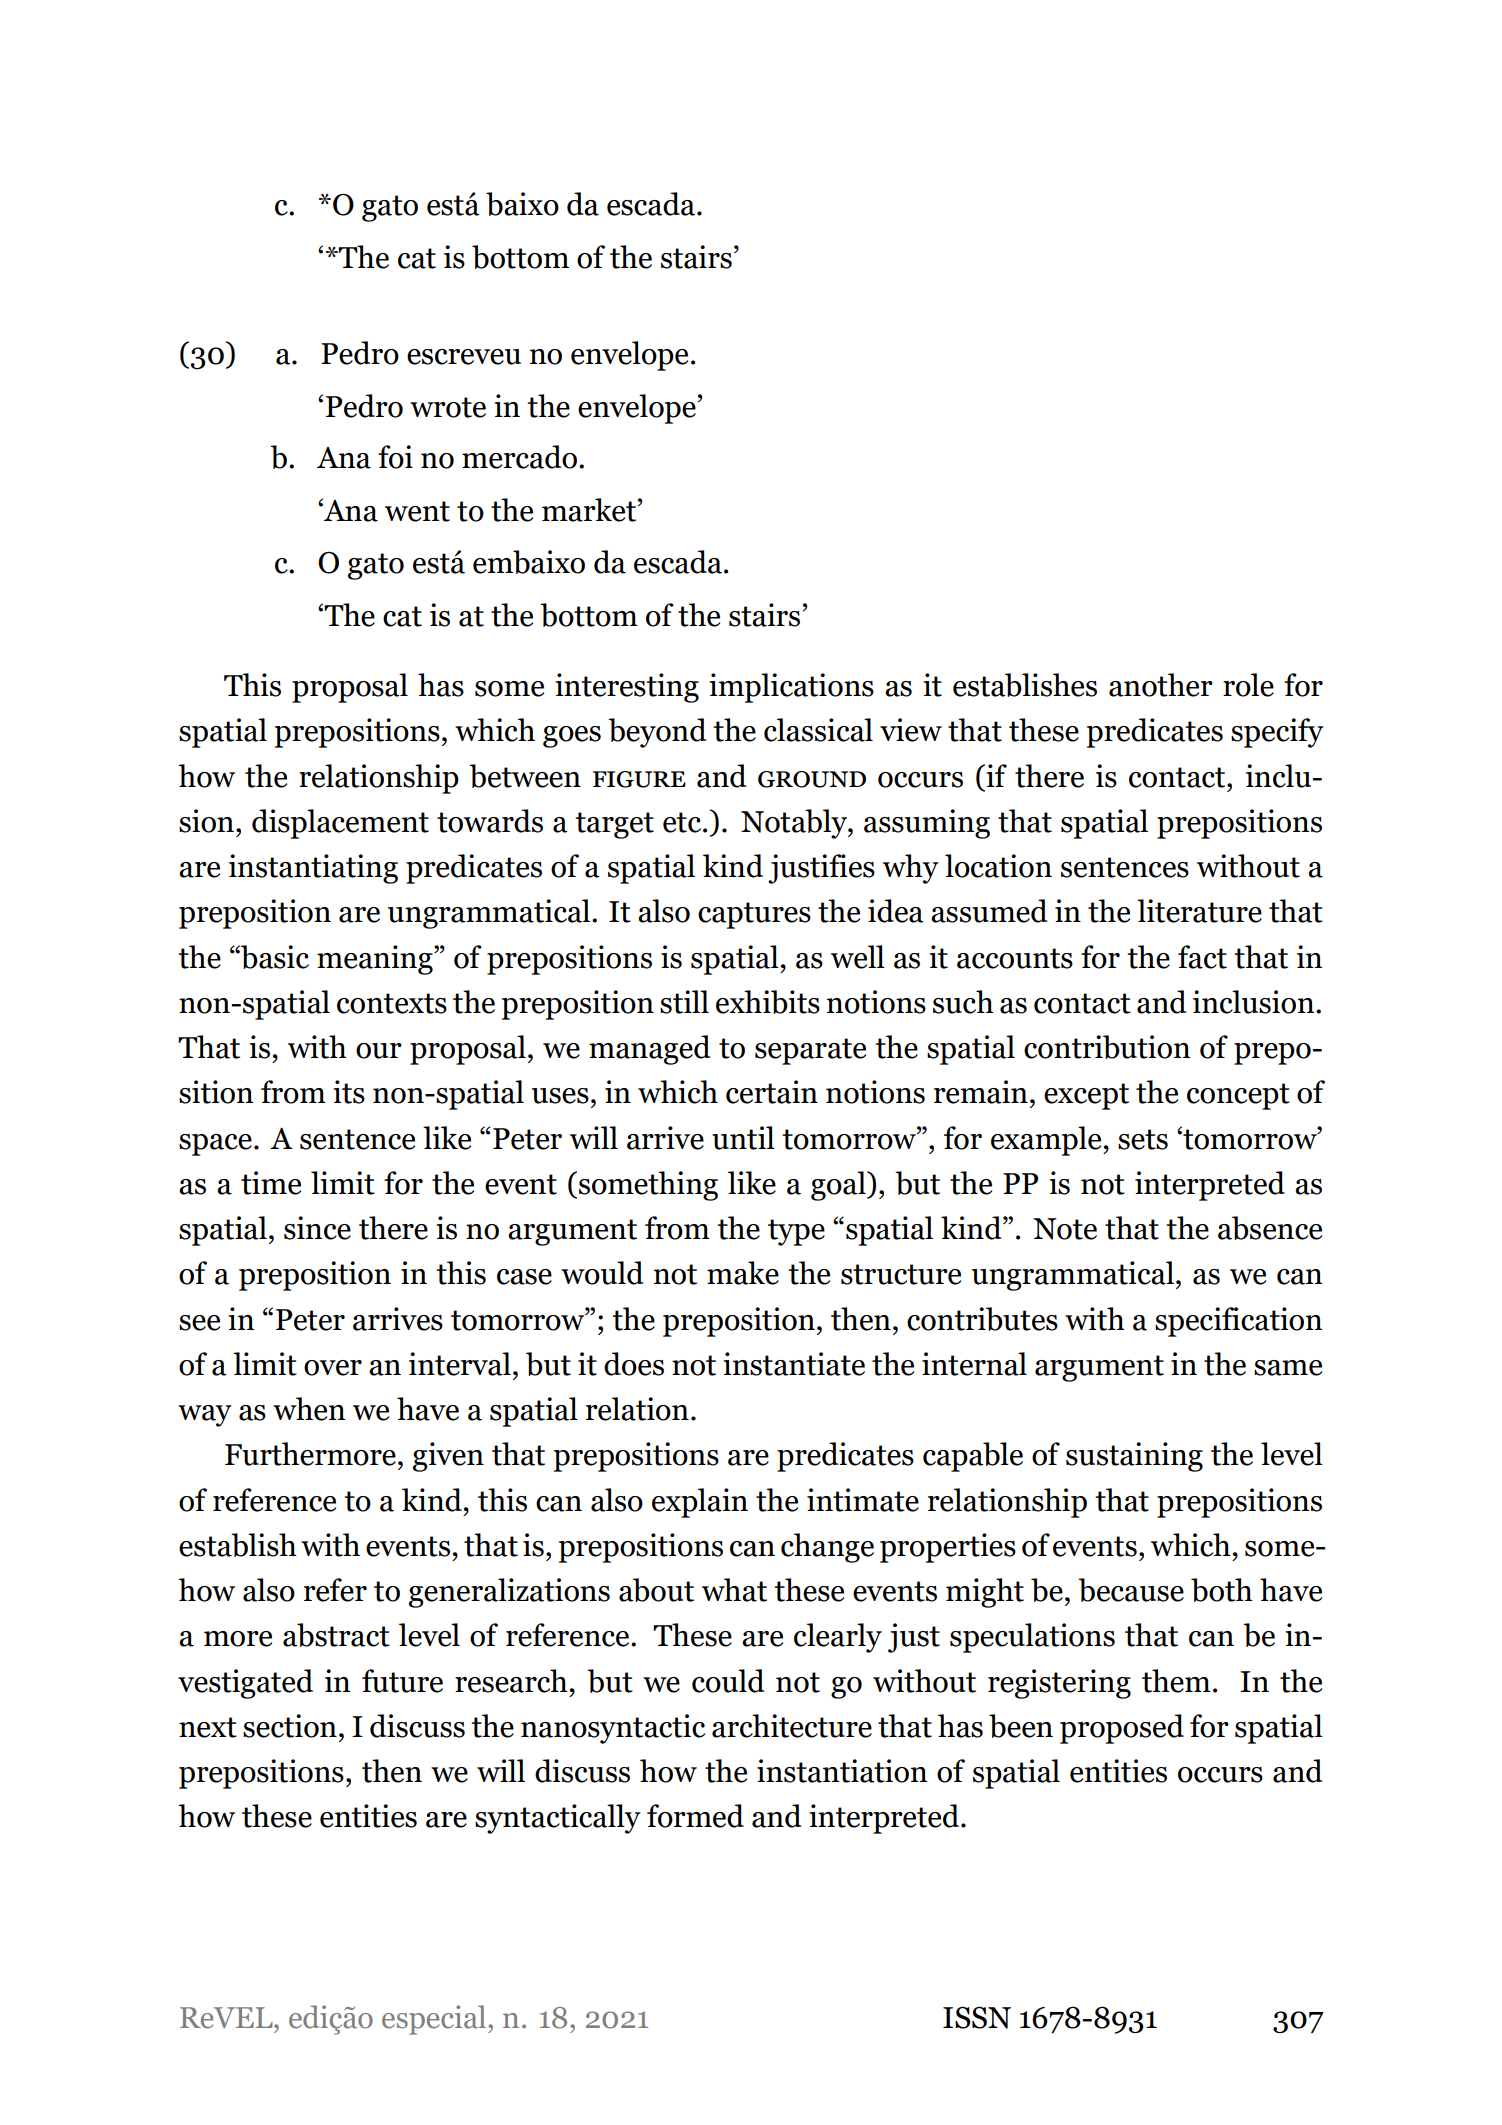  Describe the element at coordinates (1131, 1590) in the screenshot. I see `because` at that location.
